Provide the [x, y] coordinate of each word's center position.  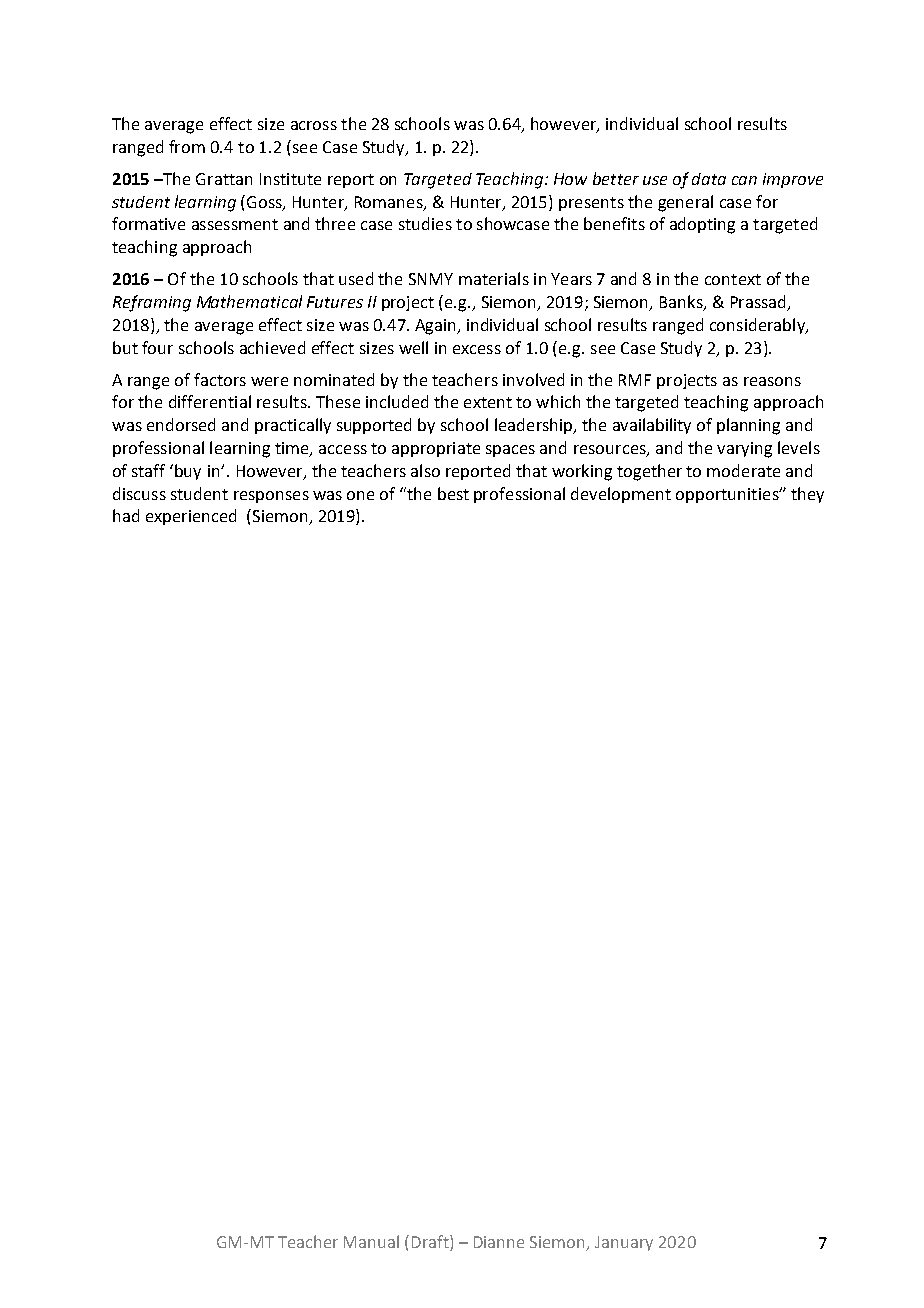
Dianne [499, 1242]
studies [425, 223]
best [453, 493]
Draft [431, 1243]
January [624, 1243]
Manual [371, 1241]
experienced [191, 517]
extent [488, 402]
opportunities [728, 495]
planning [748, 426]
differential [210, 401]
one [360, 495]
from [187, 146]
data [709, 179]
